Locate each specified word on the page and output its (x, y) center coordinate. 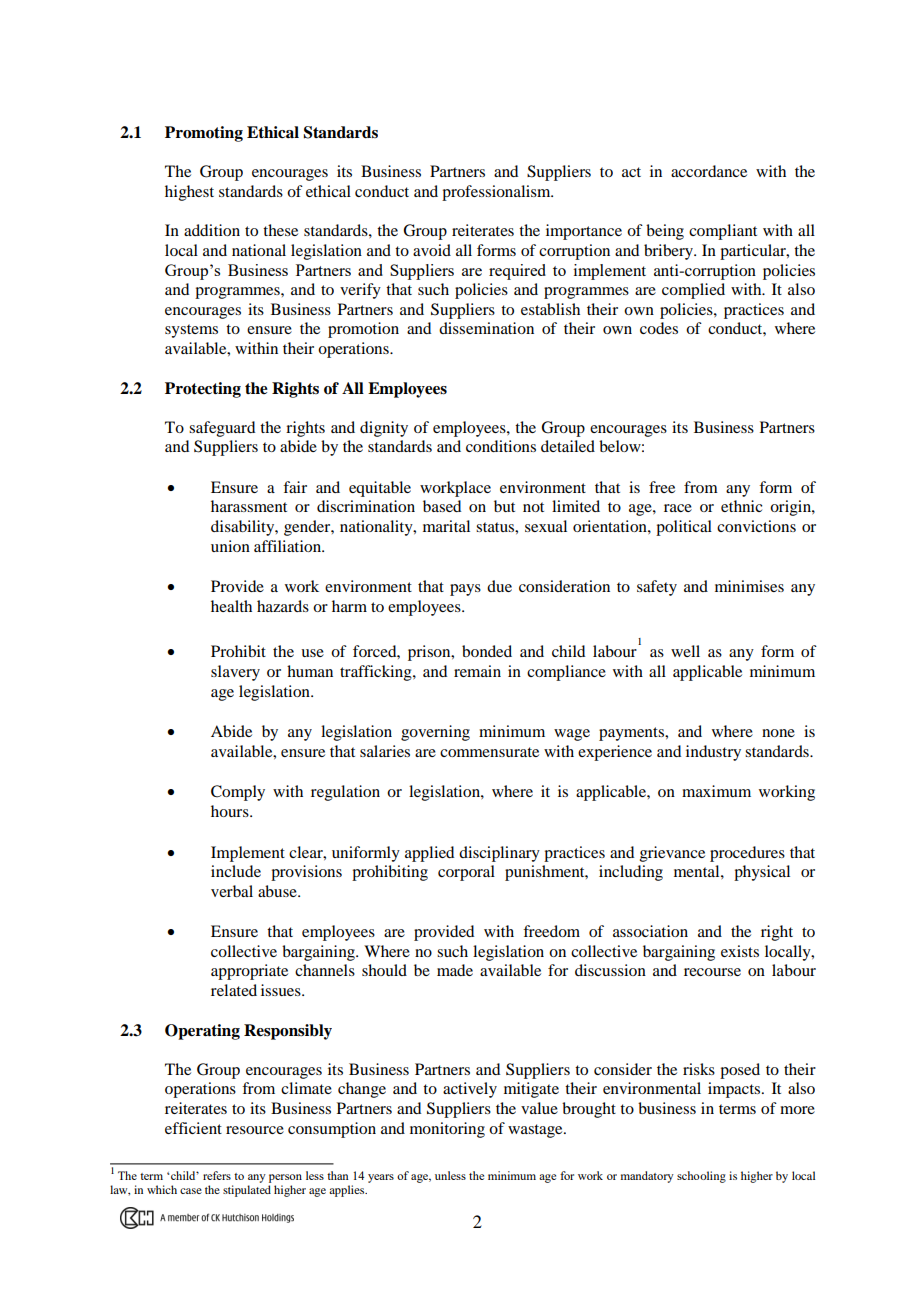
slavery (235, 673)
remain (477, 671)
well (685, 651)
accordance (709, 171)
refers (217, 1175)
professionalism (497, 193)
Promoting (204, 134)
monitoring (447, 1130)
